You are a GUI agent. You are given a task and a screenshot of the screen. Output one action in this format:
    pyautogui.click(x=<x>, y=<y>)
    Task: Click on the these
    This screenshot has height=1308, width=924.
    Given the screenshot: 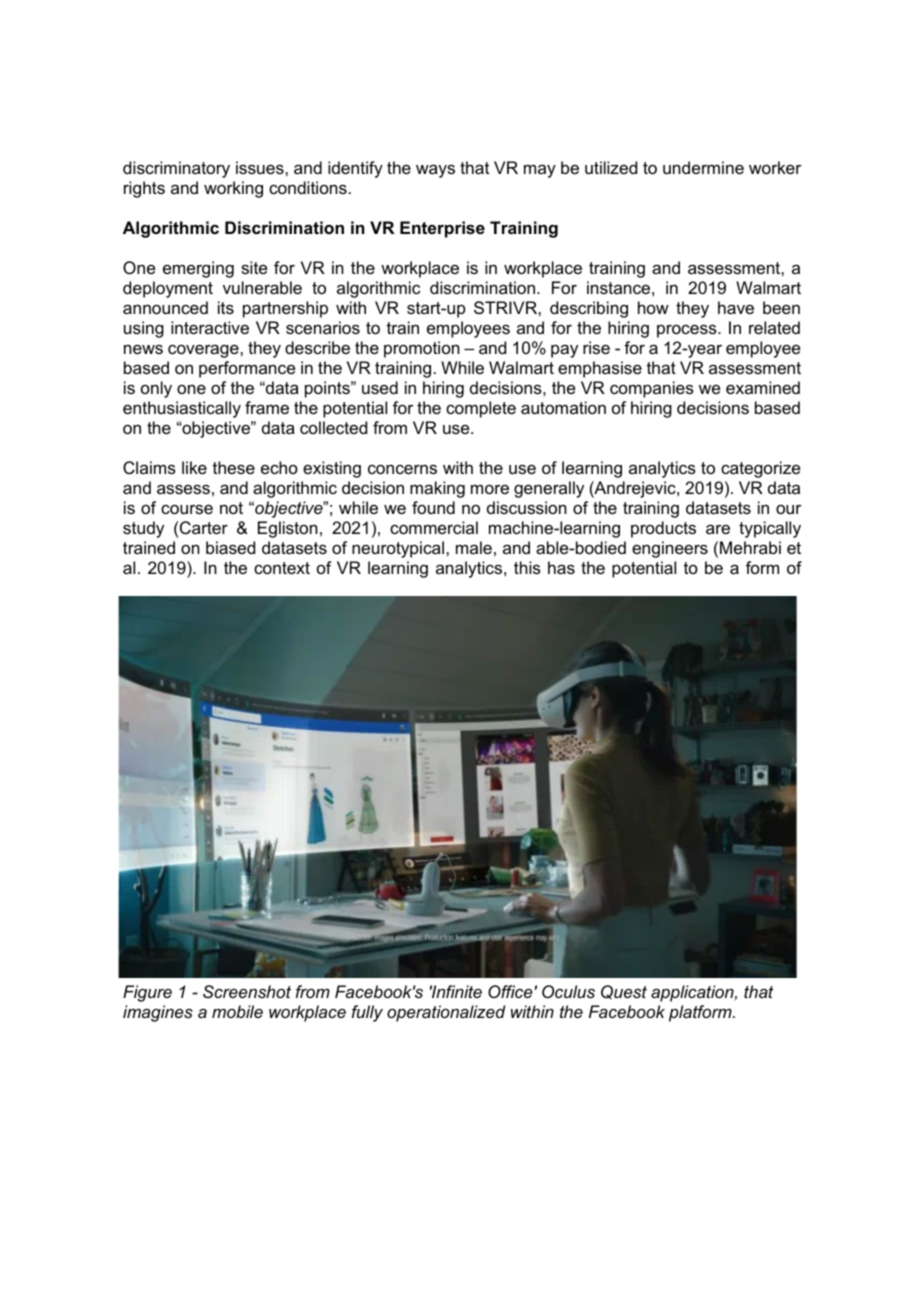 What is the action you would take?
    pyautogui.click(x=233, y=467)
